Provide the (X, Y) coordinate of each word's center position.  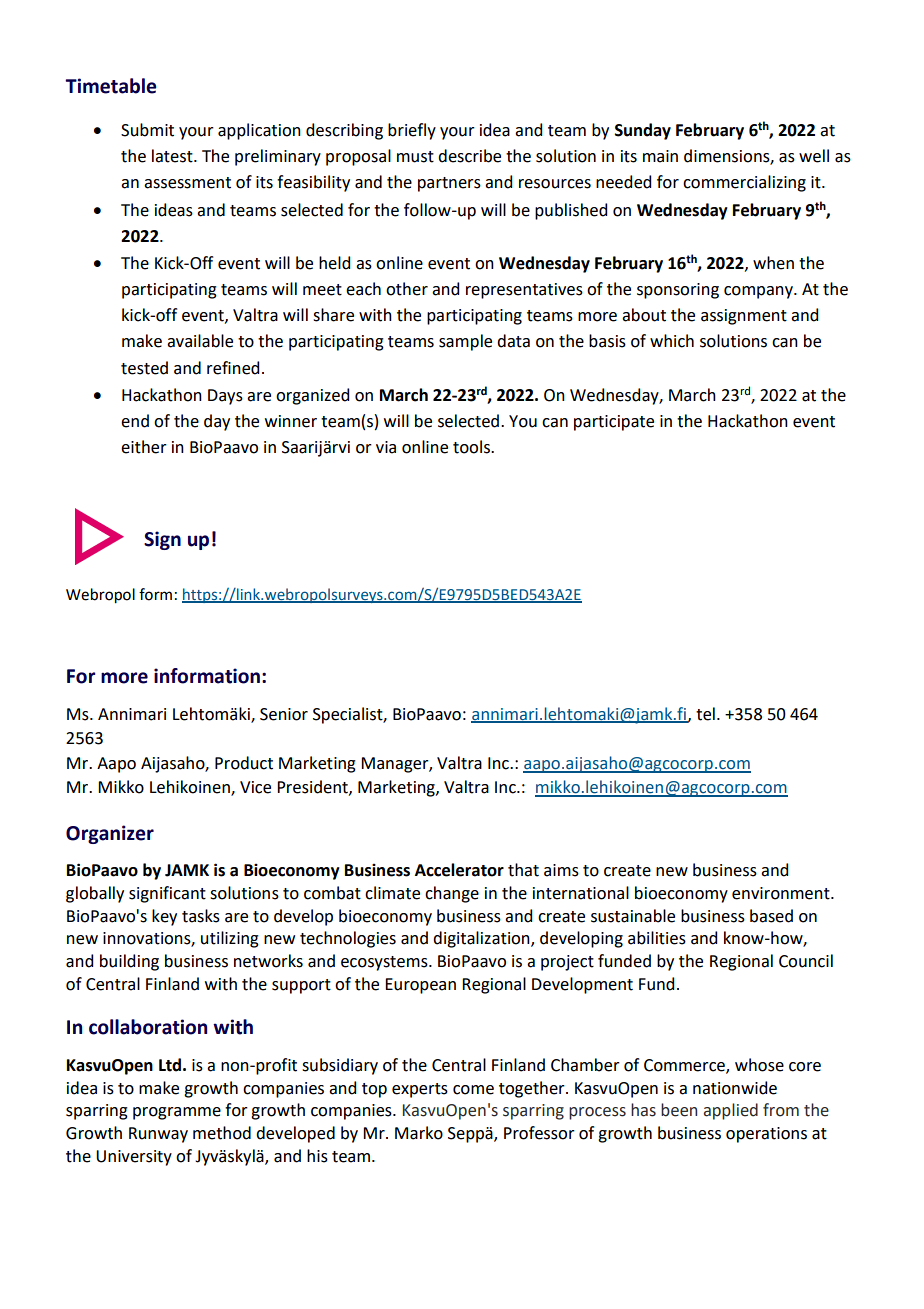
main (660, 156)
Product (244, 763)
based (771, 916)
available (200, 341)
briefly (412, 131)
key (164, 917)
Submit (147, 130)
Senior (284, 714)
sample (465, 342)
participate (614, 423)
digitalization (482, 939)
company (759, 292)
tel (705, 714)
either (144, 447)
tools (472, 447)
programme (177, 1113)
